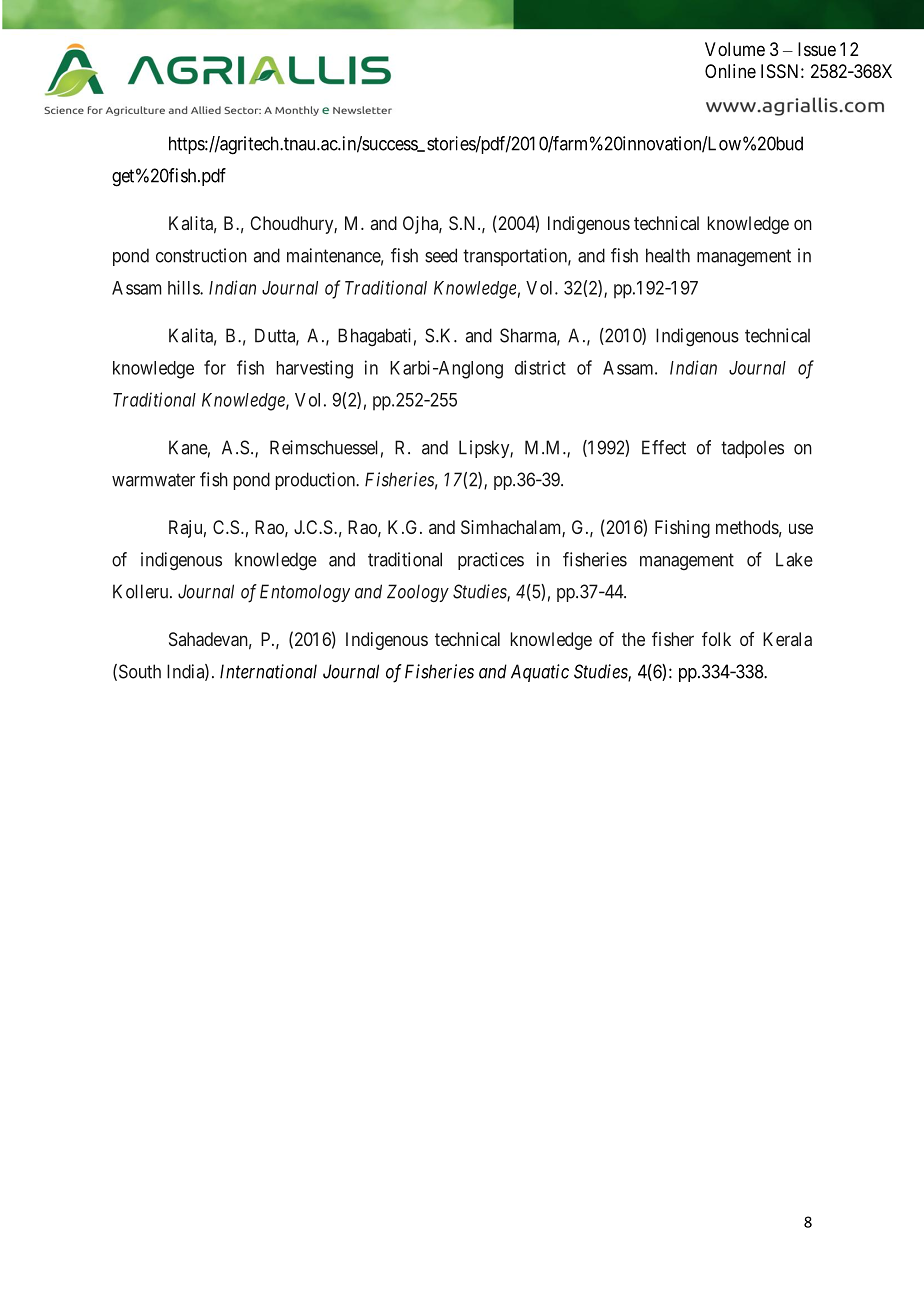 Image resolution: width=924 pixels, height=1308 pixels. Describe the element at coordinates (730, 71) in the screenshot. I see `Online` at that location.
